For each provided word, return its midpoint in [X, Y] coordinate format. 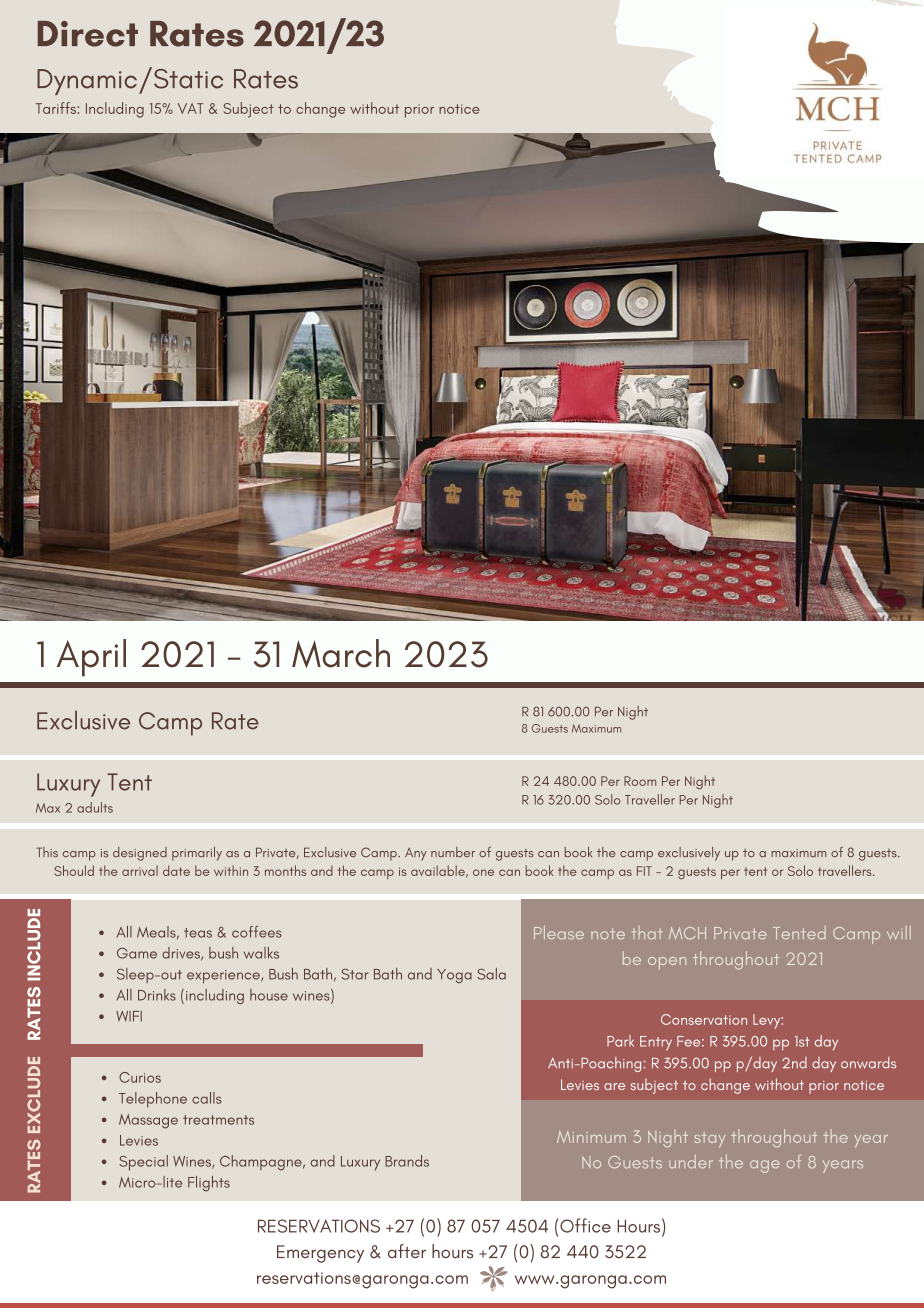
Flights [209, 1184]
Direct [88, 34]
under [691, 1161]
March [341, 653]
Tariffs [56, 108]
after [407, 1251]
